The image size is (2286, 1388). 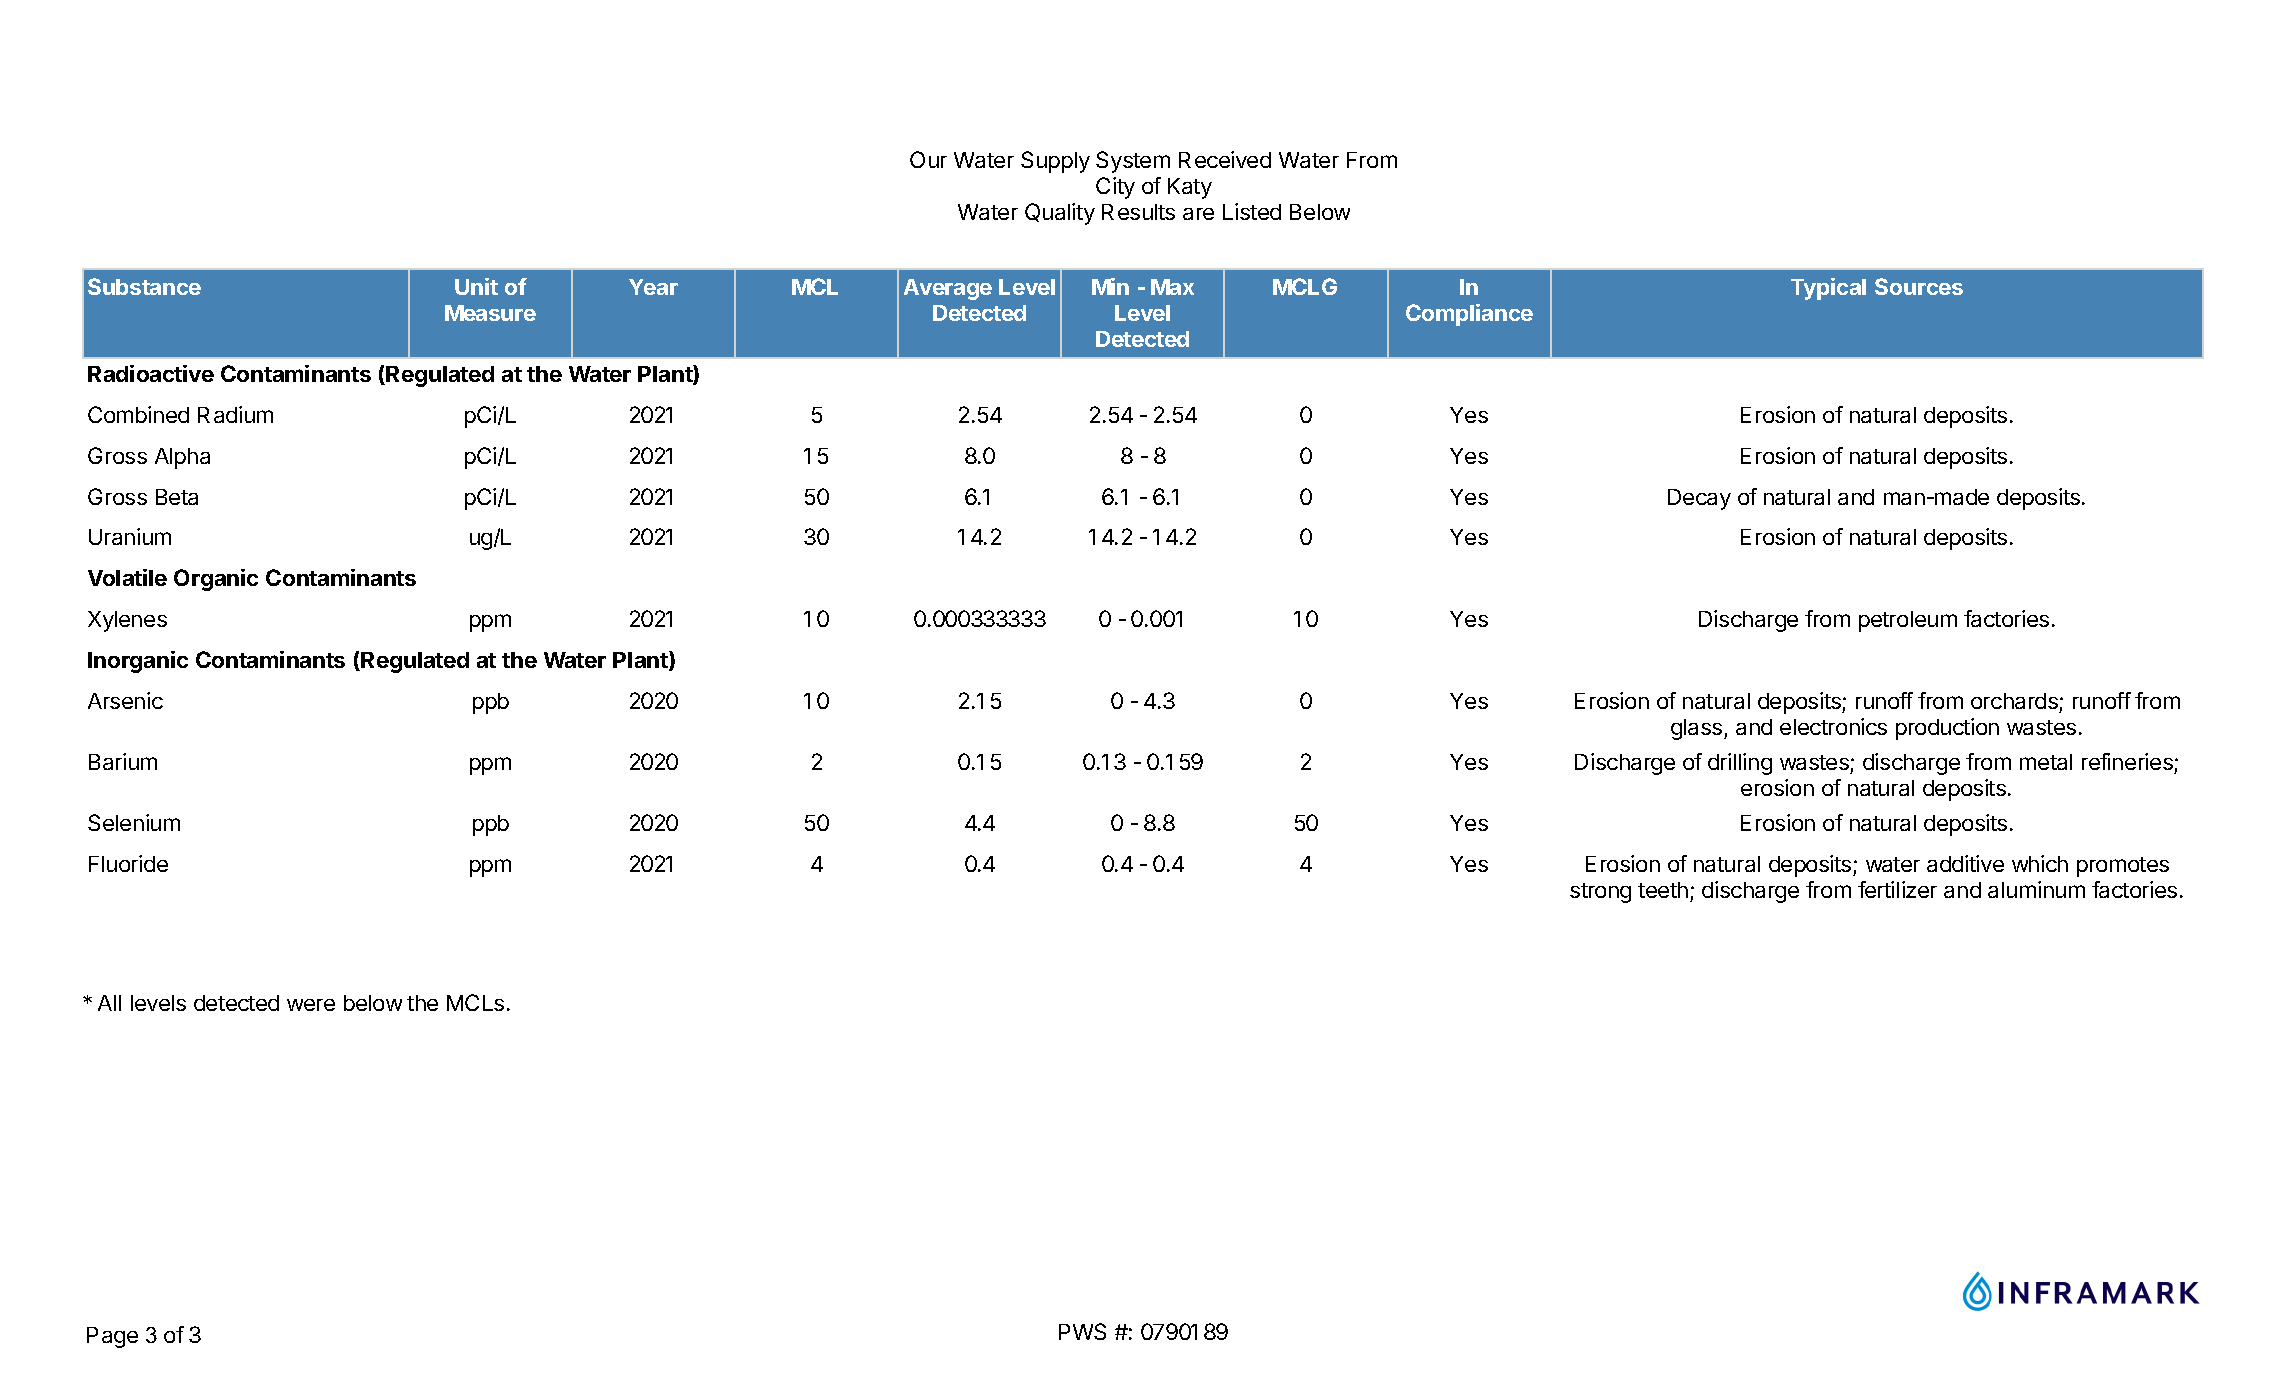 What do you see at coordinates (1699, 499) in the screenshot?
I see `Decay` at bounding box center [1699, 499].
